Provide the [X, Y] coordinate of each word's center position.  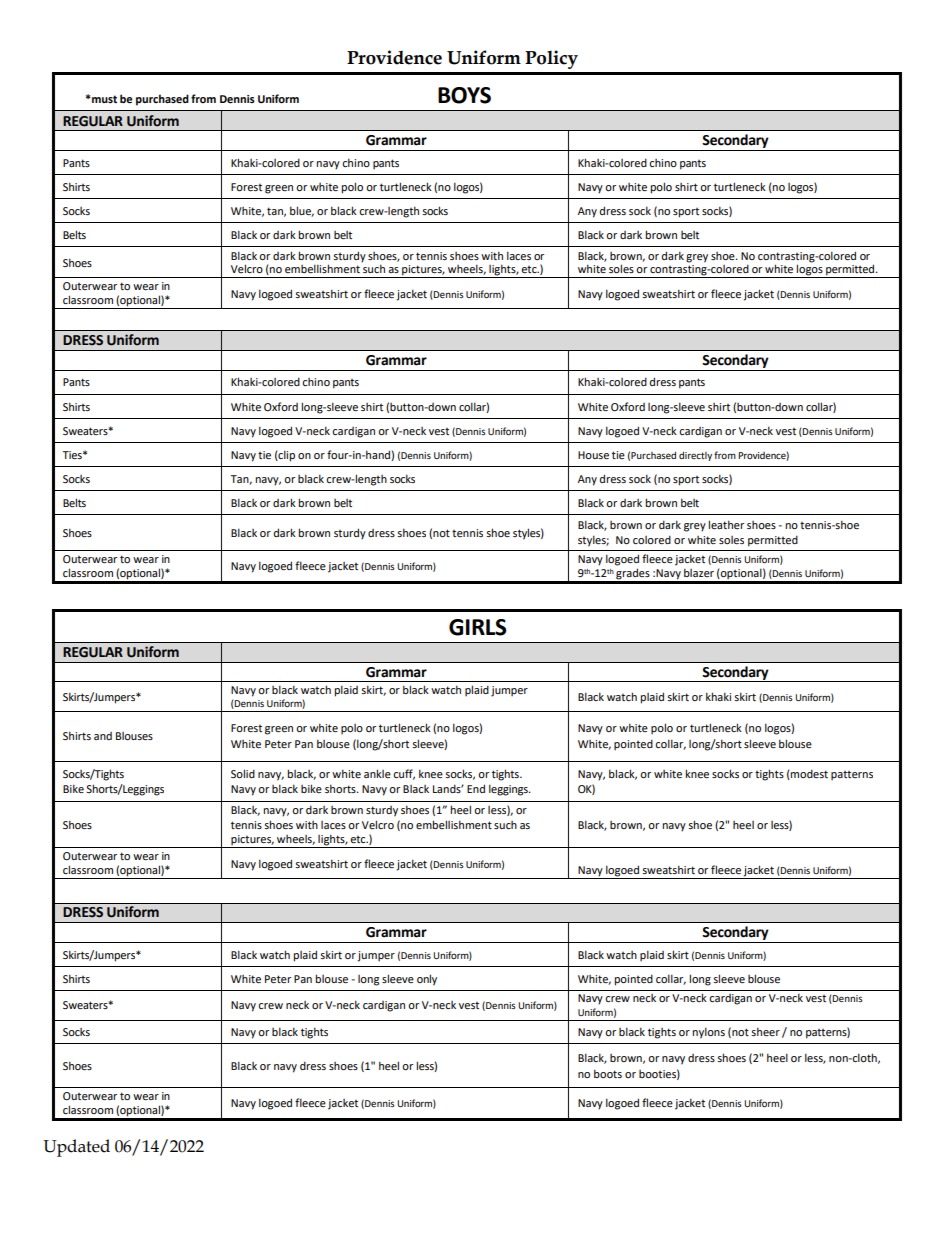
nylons [708, 1033]
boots [608, 1073]
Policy [551, 59]
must [103, 99]
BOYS [464, 95]
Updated [76, 1148]
